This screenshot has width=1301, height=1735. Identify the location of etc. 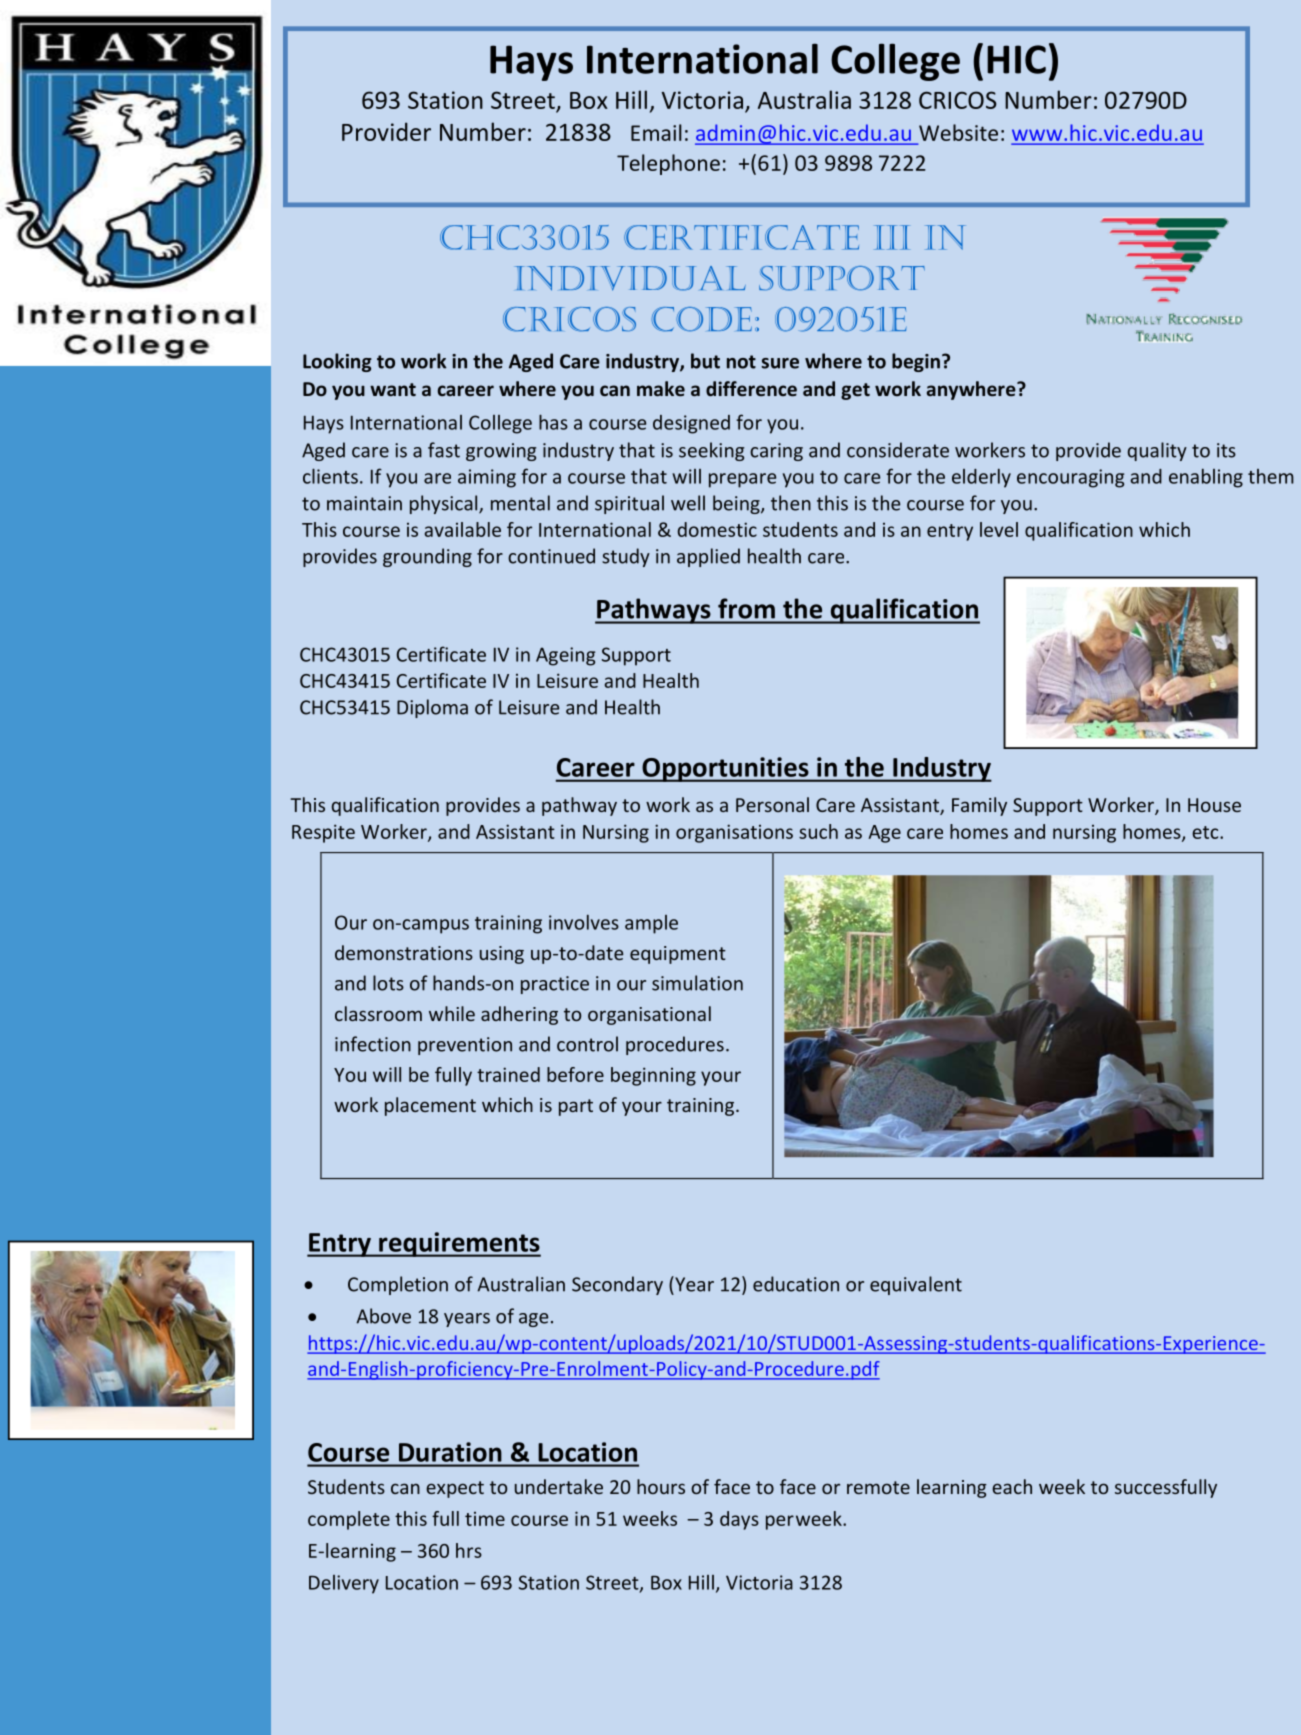
(1206, 832).
